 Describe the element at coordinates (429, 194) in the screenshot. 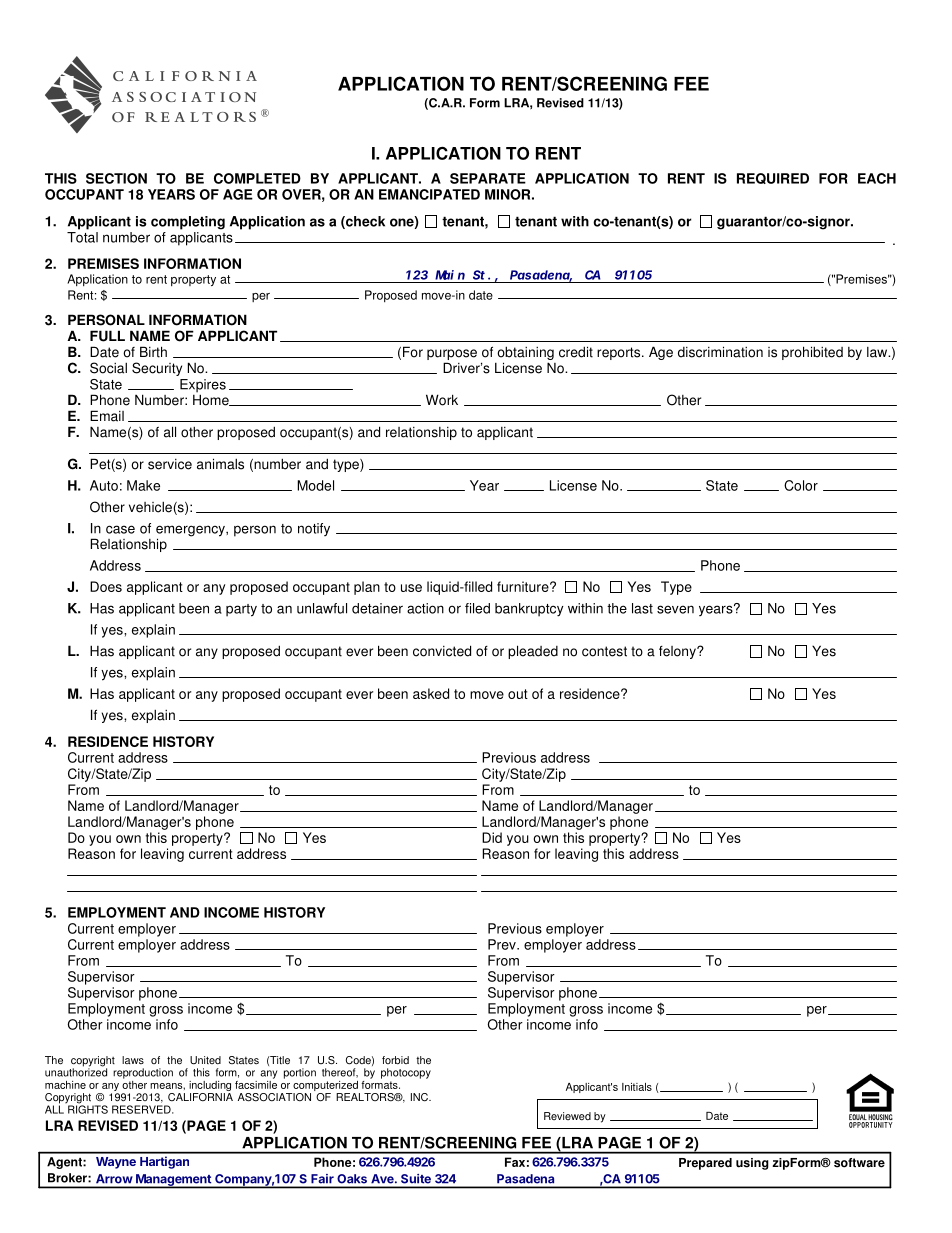

I see `EMANCIPATED` at that location.
